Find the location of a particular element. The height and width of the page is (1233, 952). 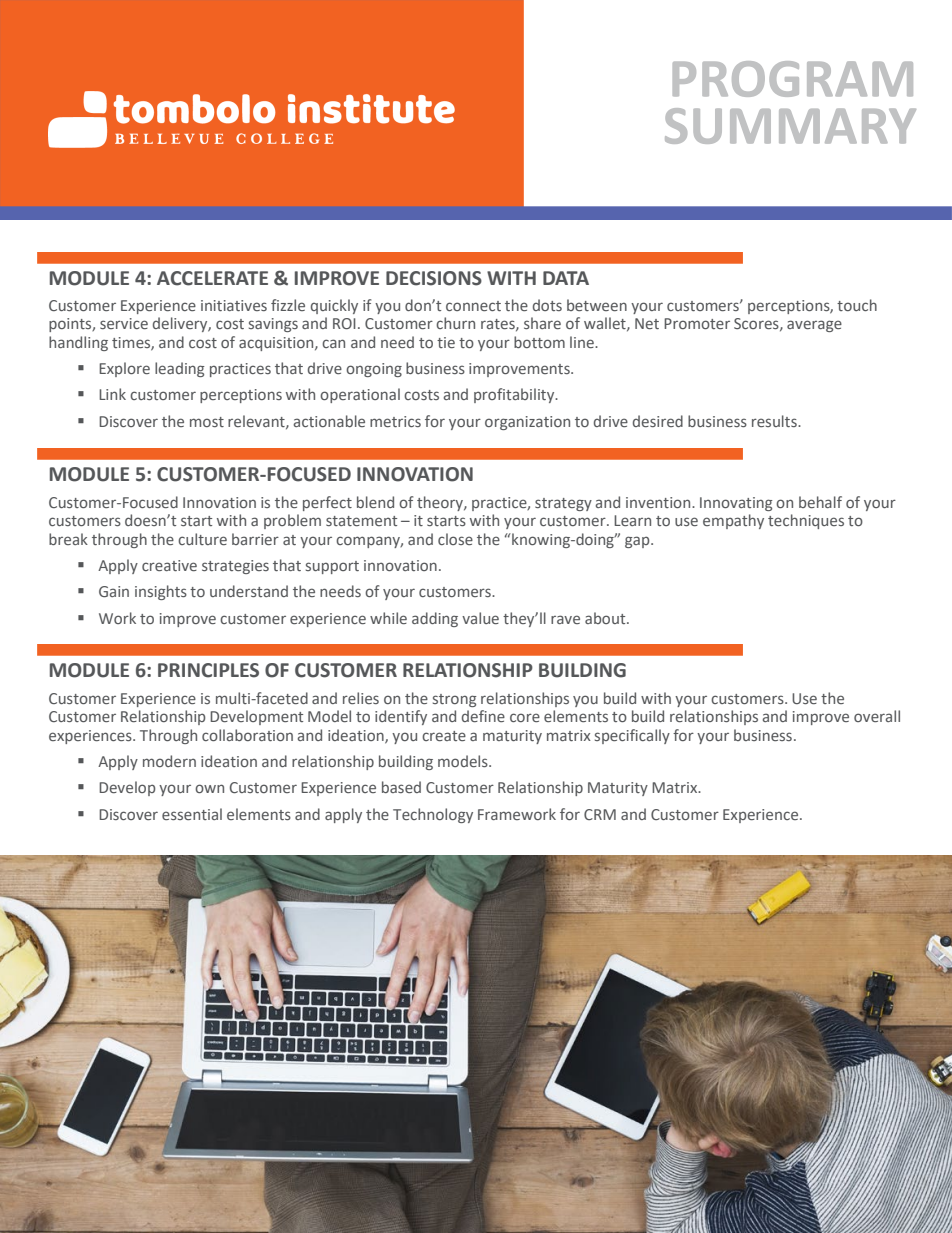

touch is located at coordinates (857, 305).
